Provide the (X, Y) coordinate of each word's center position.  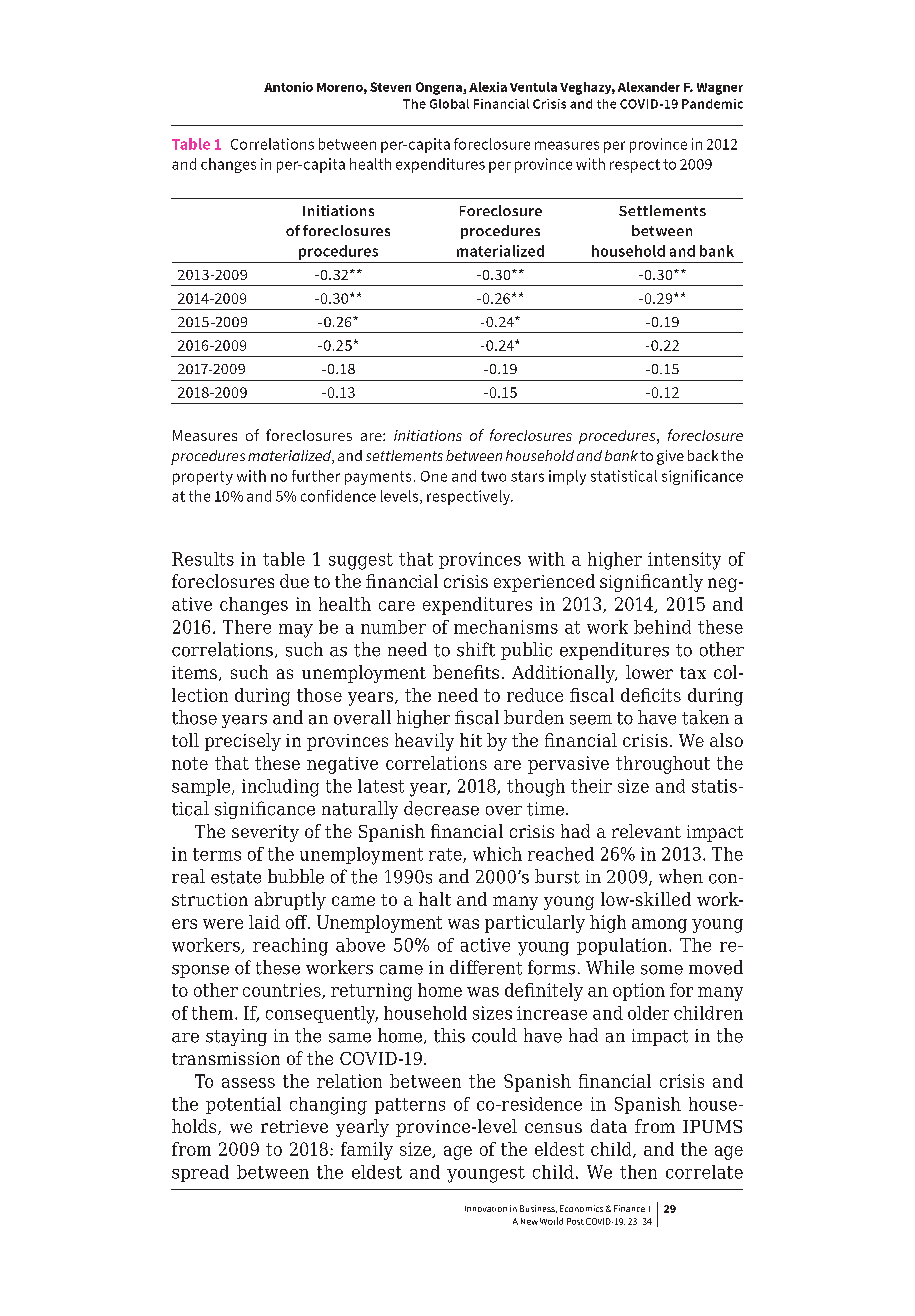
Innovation (486, 1209)
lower (649, 672)
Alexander (649, 87)
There (247, 627)
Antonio (288, 87)
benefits (466, 672)
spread (200, 1173)
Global (449, 104)
